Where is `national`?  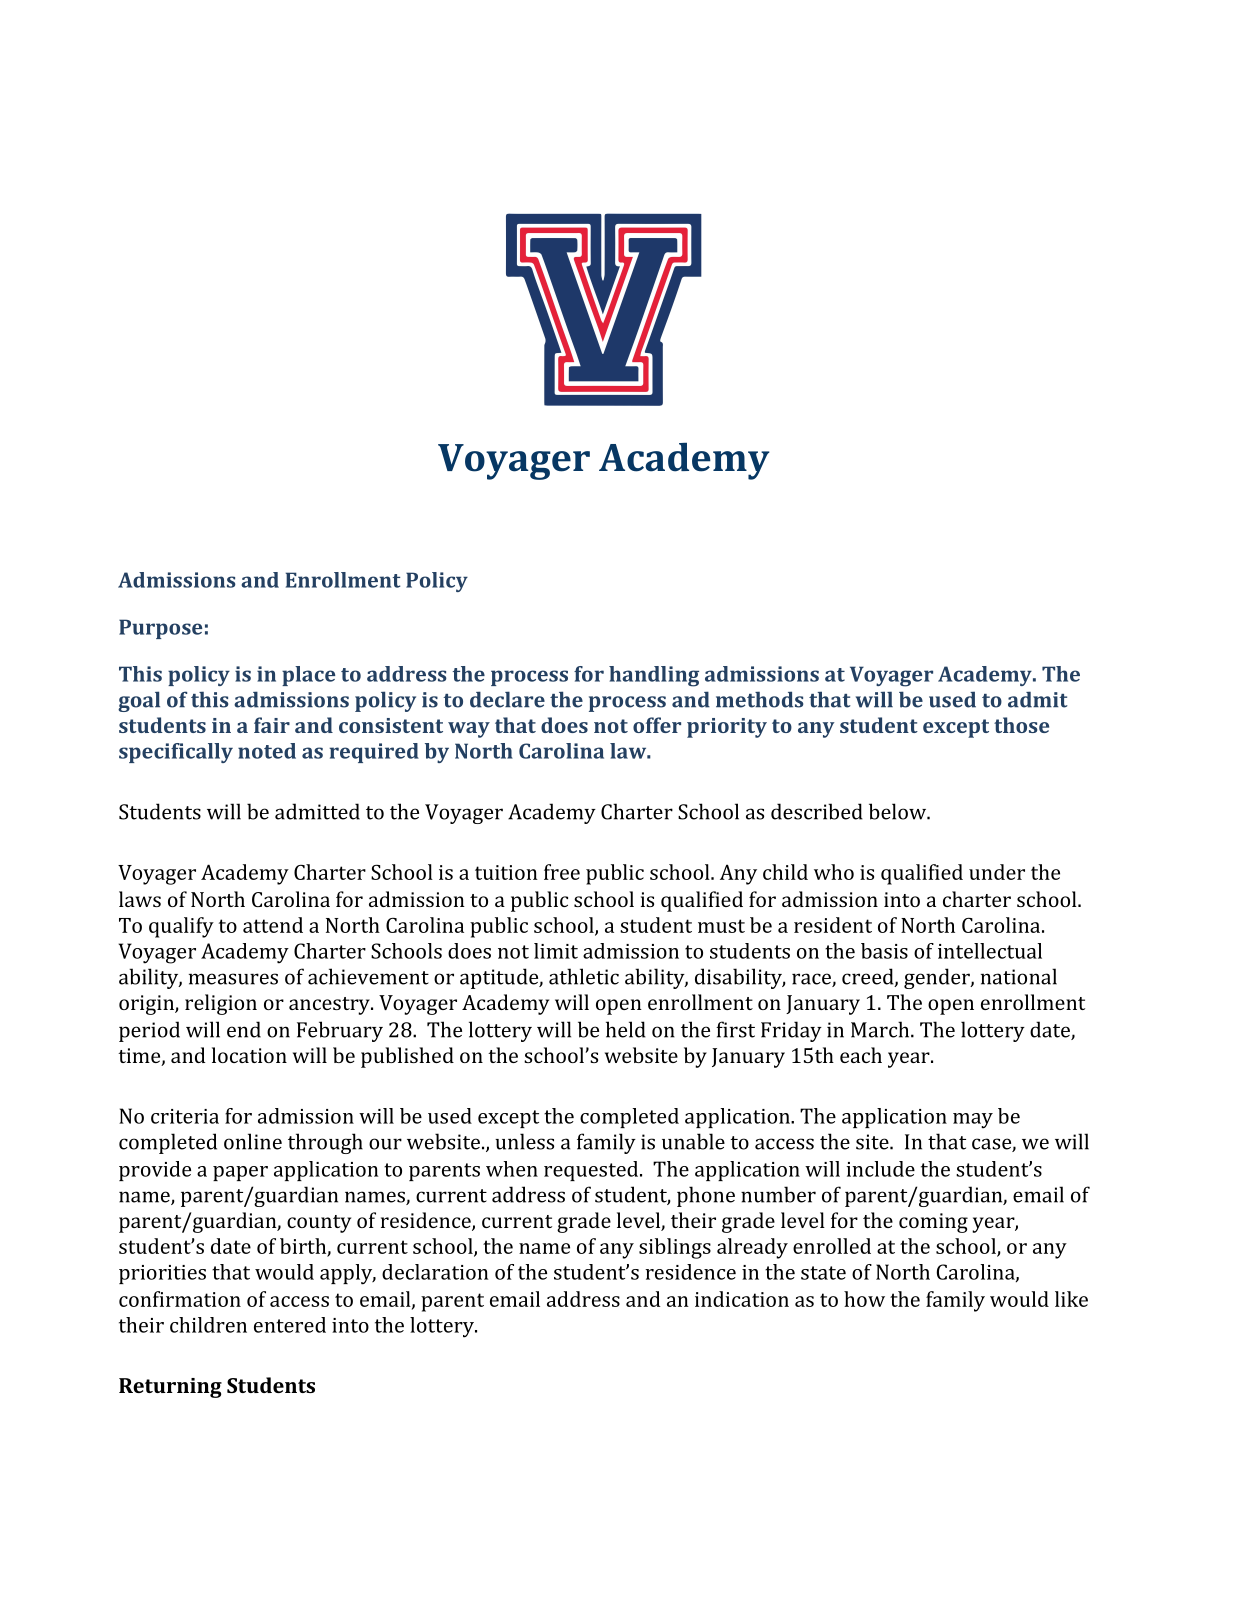 national is located at coordinates (1019, 976).
